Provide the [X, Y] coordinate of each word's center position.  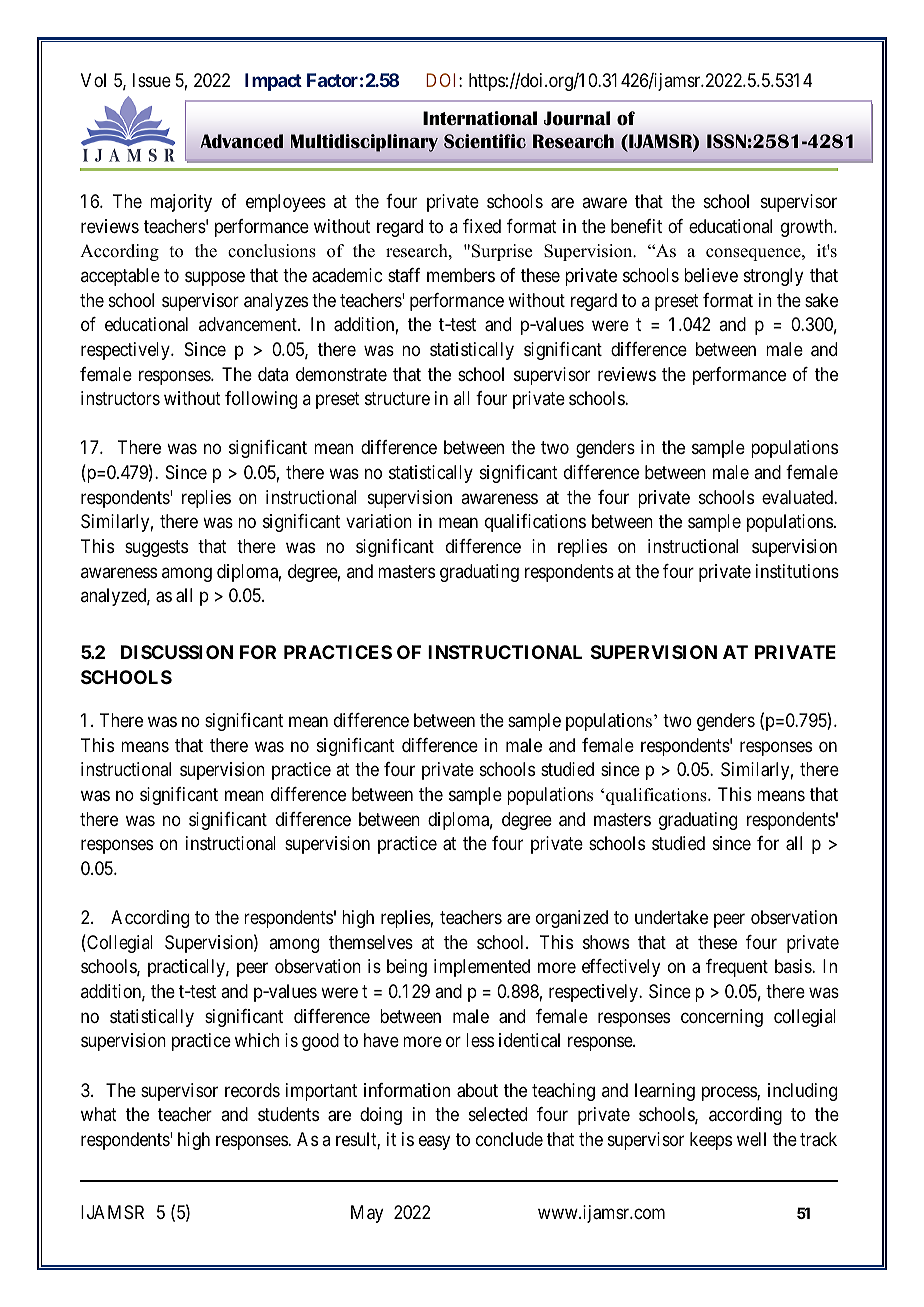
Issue [152, 80]
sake [821, 300]
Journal [577, 118]
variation [379, 521]
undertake [671, 917]
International [480, 118]
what [99, 1114]
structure [397, 398]
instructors [120, 398]
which [257, 1040]
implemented [482, 968]
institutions [797, 571]
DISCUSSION [177, 652]
